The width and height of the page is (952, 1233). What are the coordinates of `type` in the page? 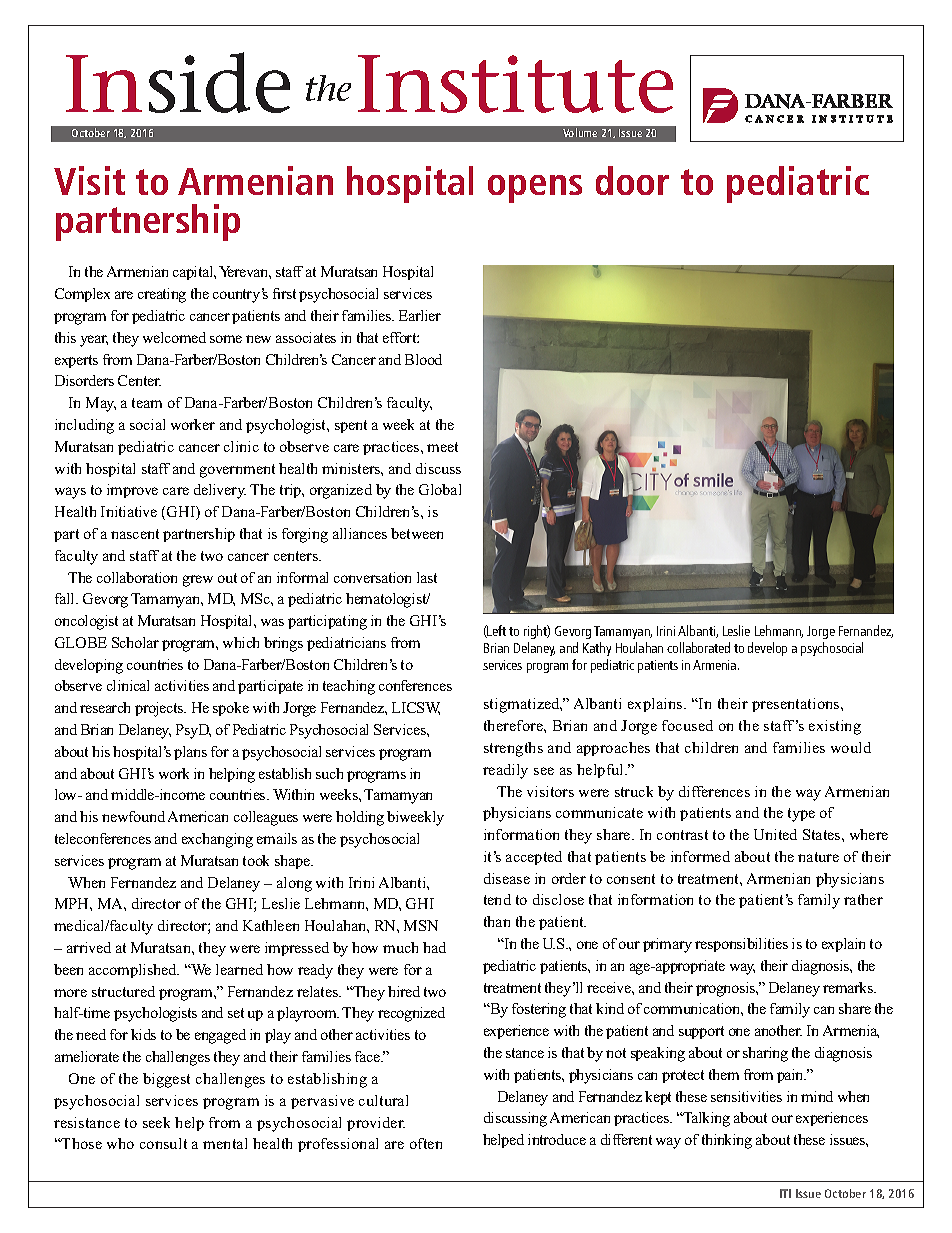 It's located at (801, 815).
